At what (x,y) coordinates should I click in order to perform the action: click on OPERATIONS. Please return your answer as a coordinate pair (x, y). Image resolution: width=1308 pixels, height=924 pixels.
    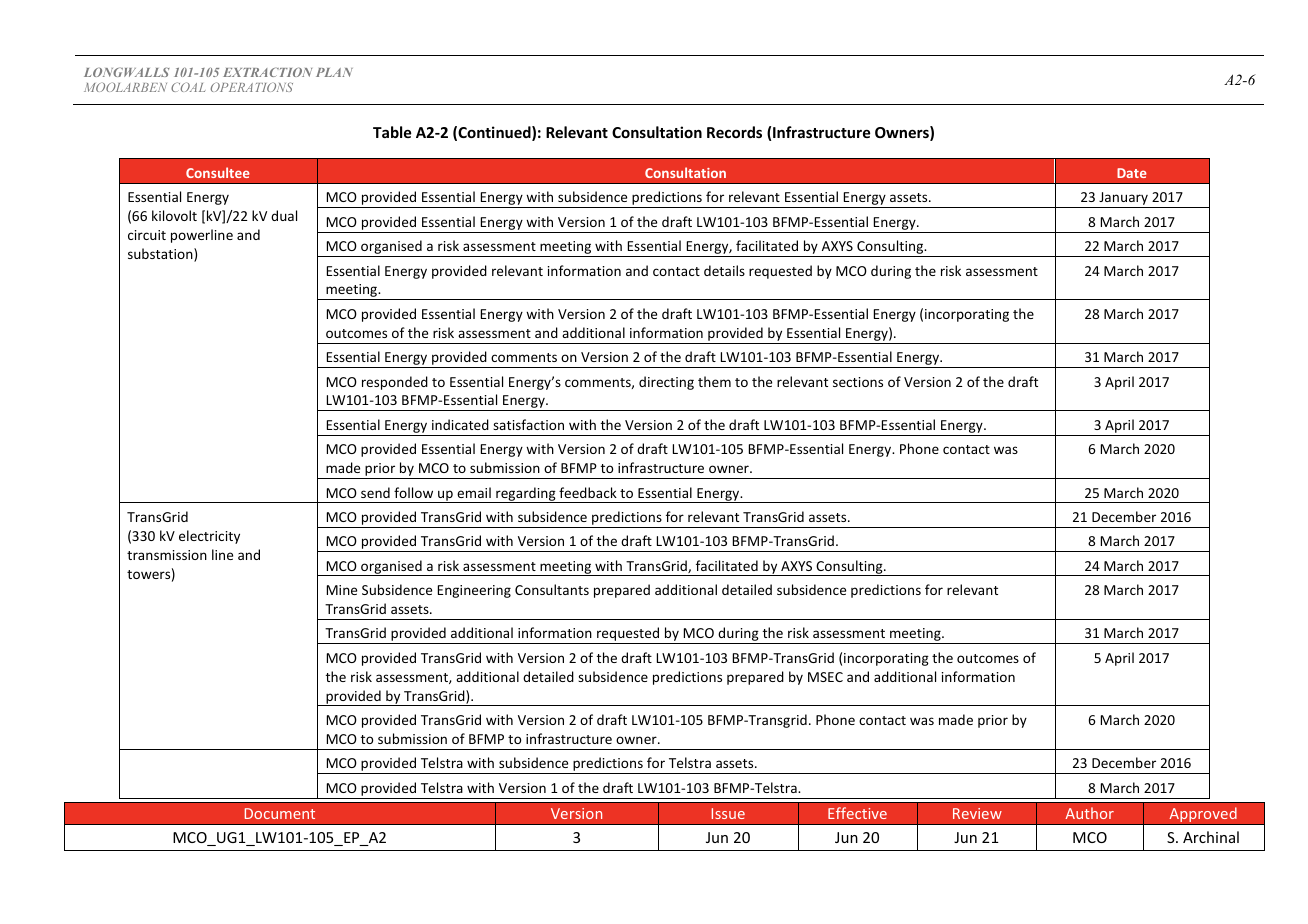
    Looking at the image, I should click on (252, 87).
